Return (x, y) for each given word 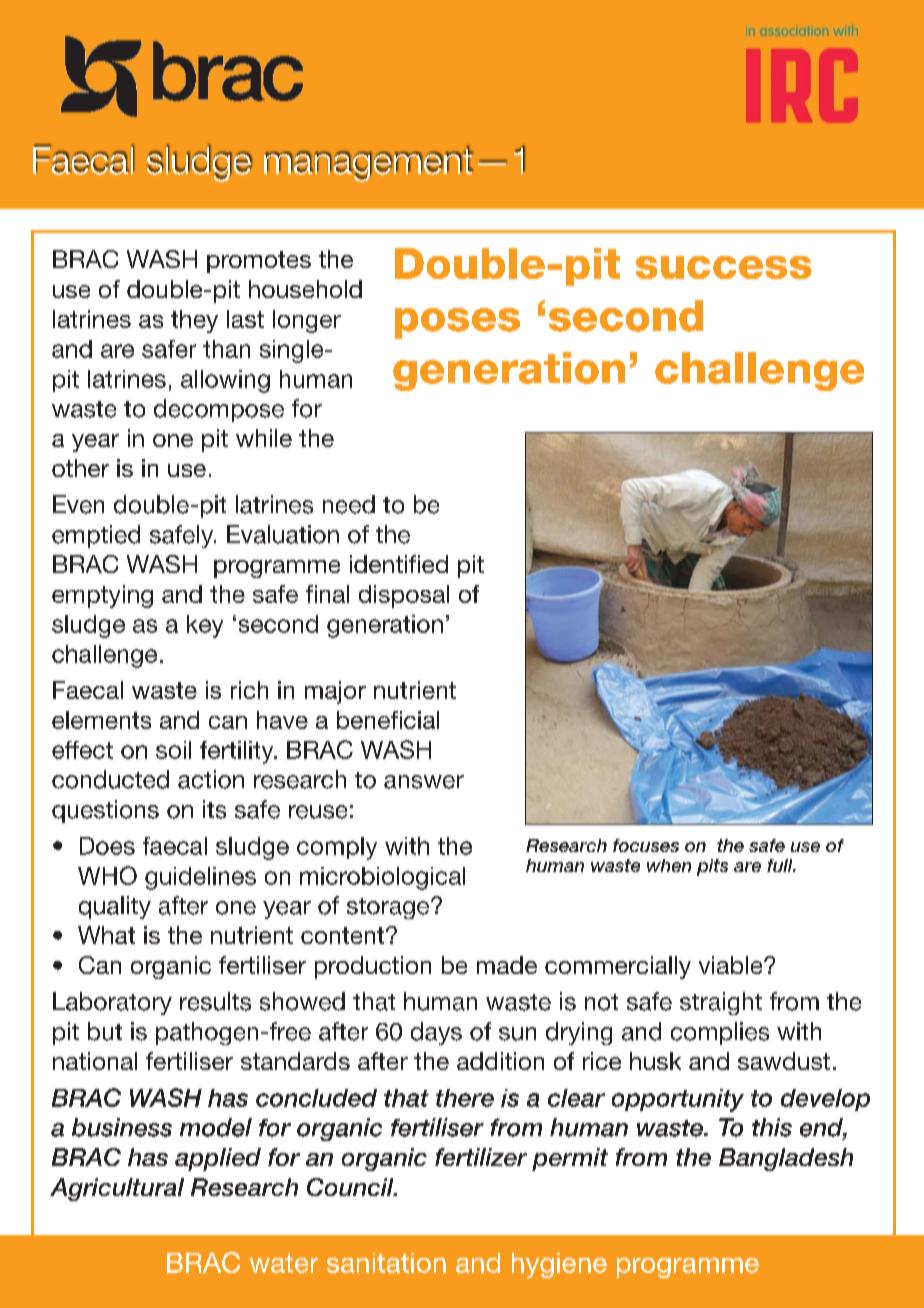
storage (389, 908)
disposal (404, 596)
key (205, 626)
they (194, 321)
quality (115, 907)
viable (732, 965)
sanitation (386, 1263)
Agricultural (117, 1189)
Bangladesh (786, 1159)
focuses (646, 845)
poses (457, 323)
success (724, 267)
